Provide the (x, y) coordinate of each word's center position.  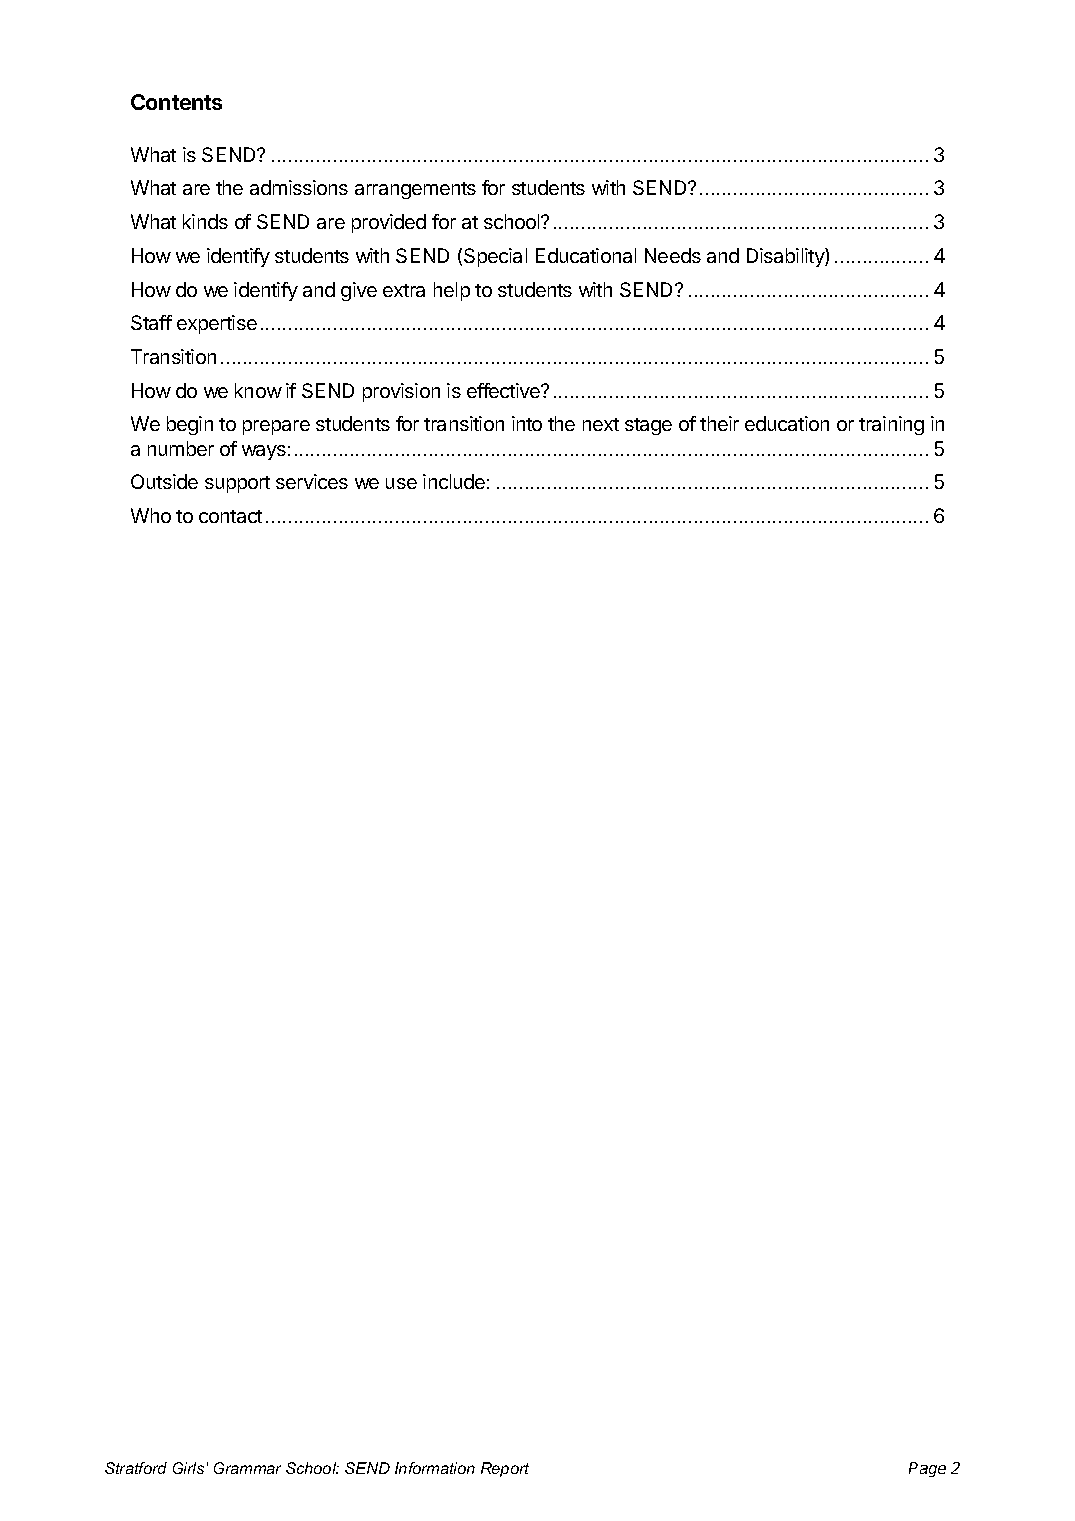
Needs (673, 255)
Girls (188, 1468)
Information (435, 1468)
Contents (176, 102)
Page (927, 1469)
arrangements (415, 190)
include (454, 481)
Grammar (247, 1468)
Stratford (136, 1468)
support (237, 484)
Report (505, 1469)
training (891, 425)
